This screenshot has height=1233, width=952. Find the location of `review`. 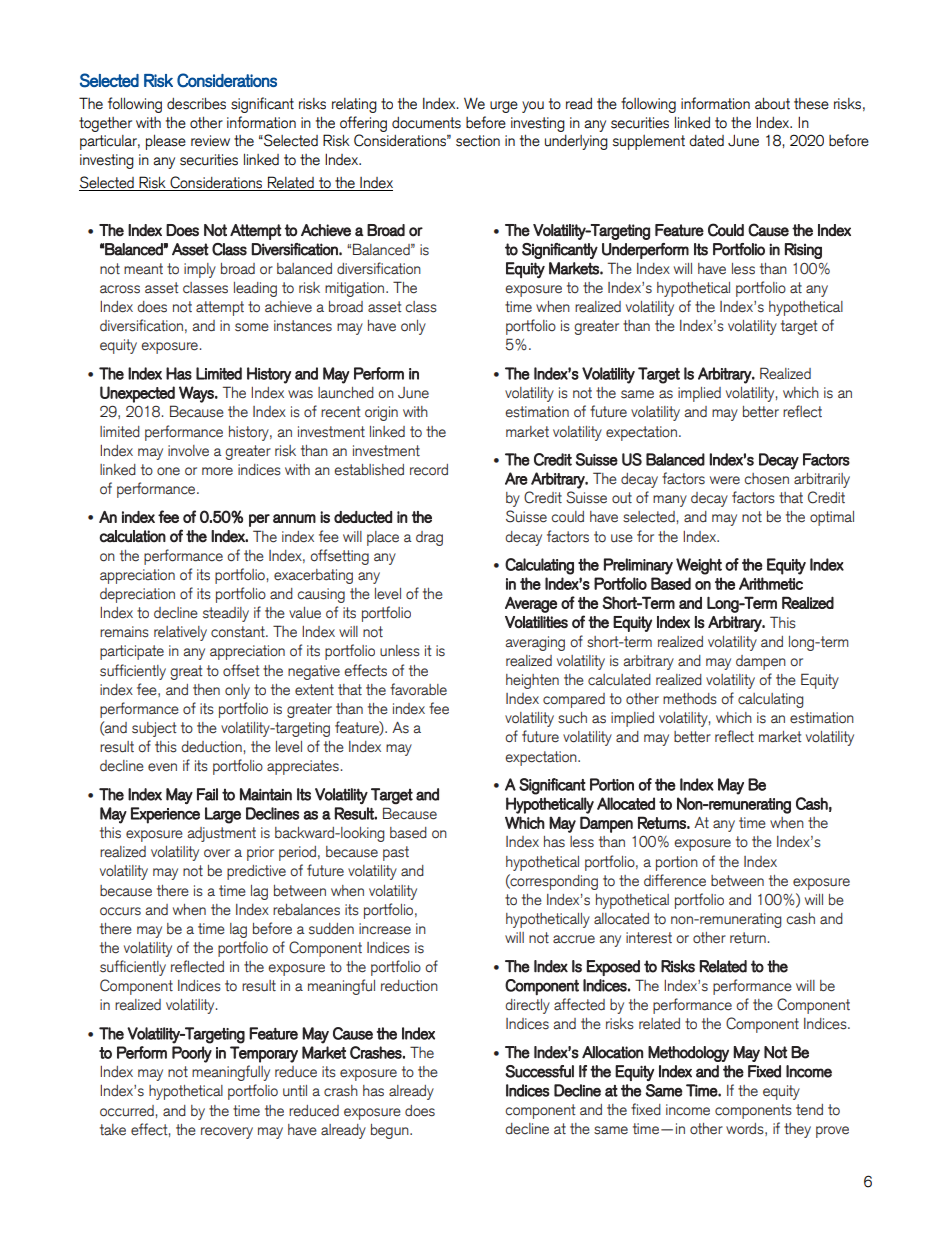

review is located at coordinates (210, 141).
